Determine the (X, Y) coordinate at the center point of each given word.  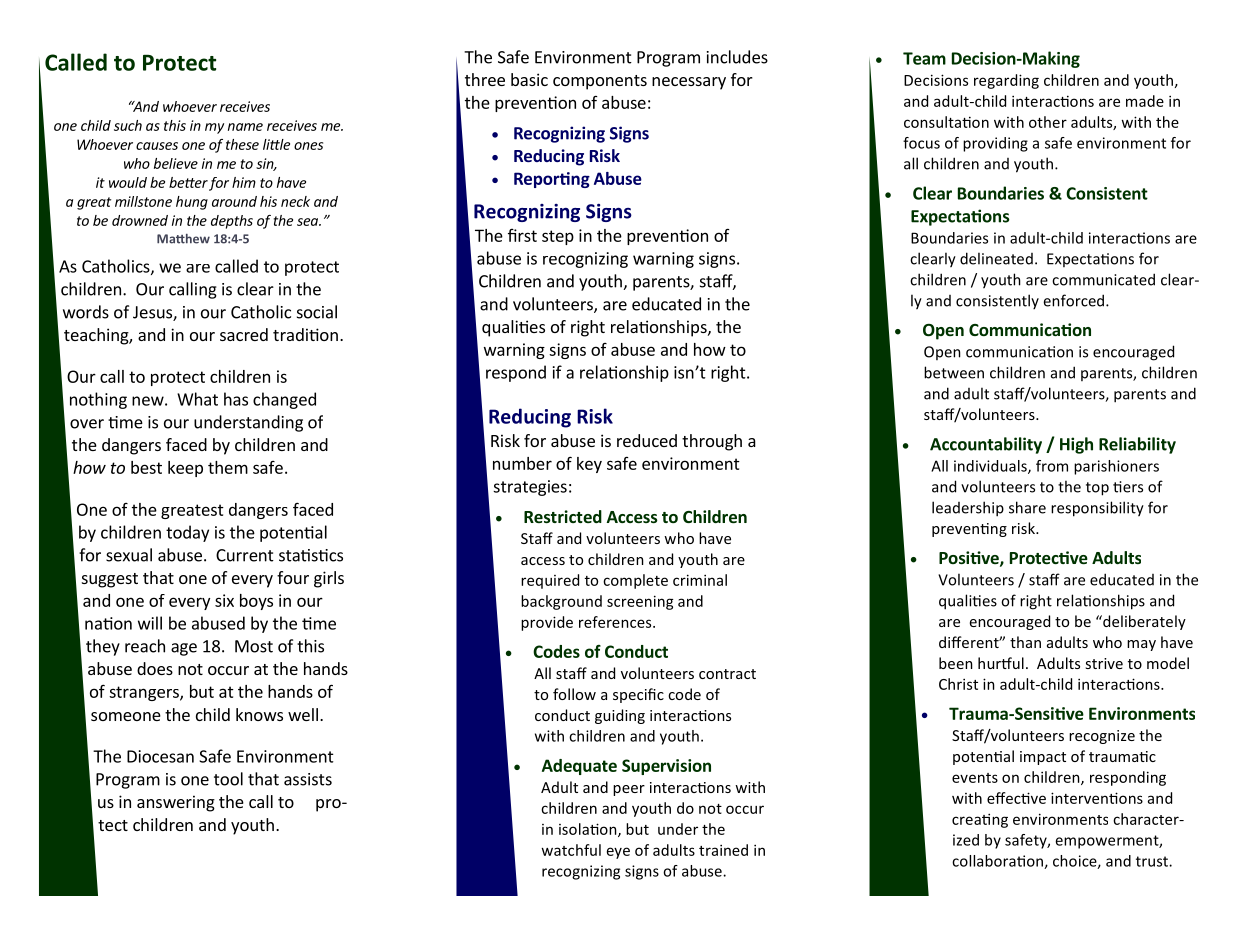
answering (176, 803)
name (245, 127)
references (616, 622)
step (558, 237)
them (228, 467)
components (600, 82)
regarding (1006, 81)
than (1025, 642)
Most (254, 646)
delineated (996, 258)
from (1052, 466)
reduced (647, 440)
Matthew (183, 239)
